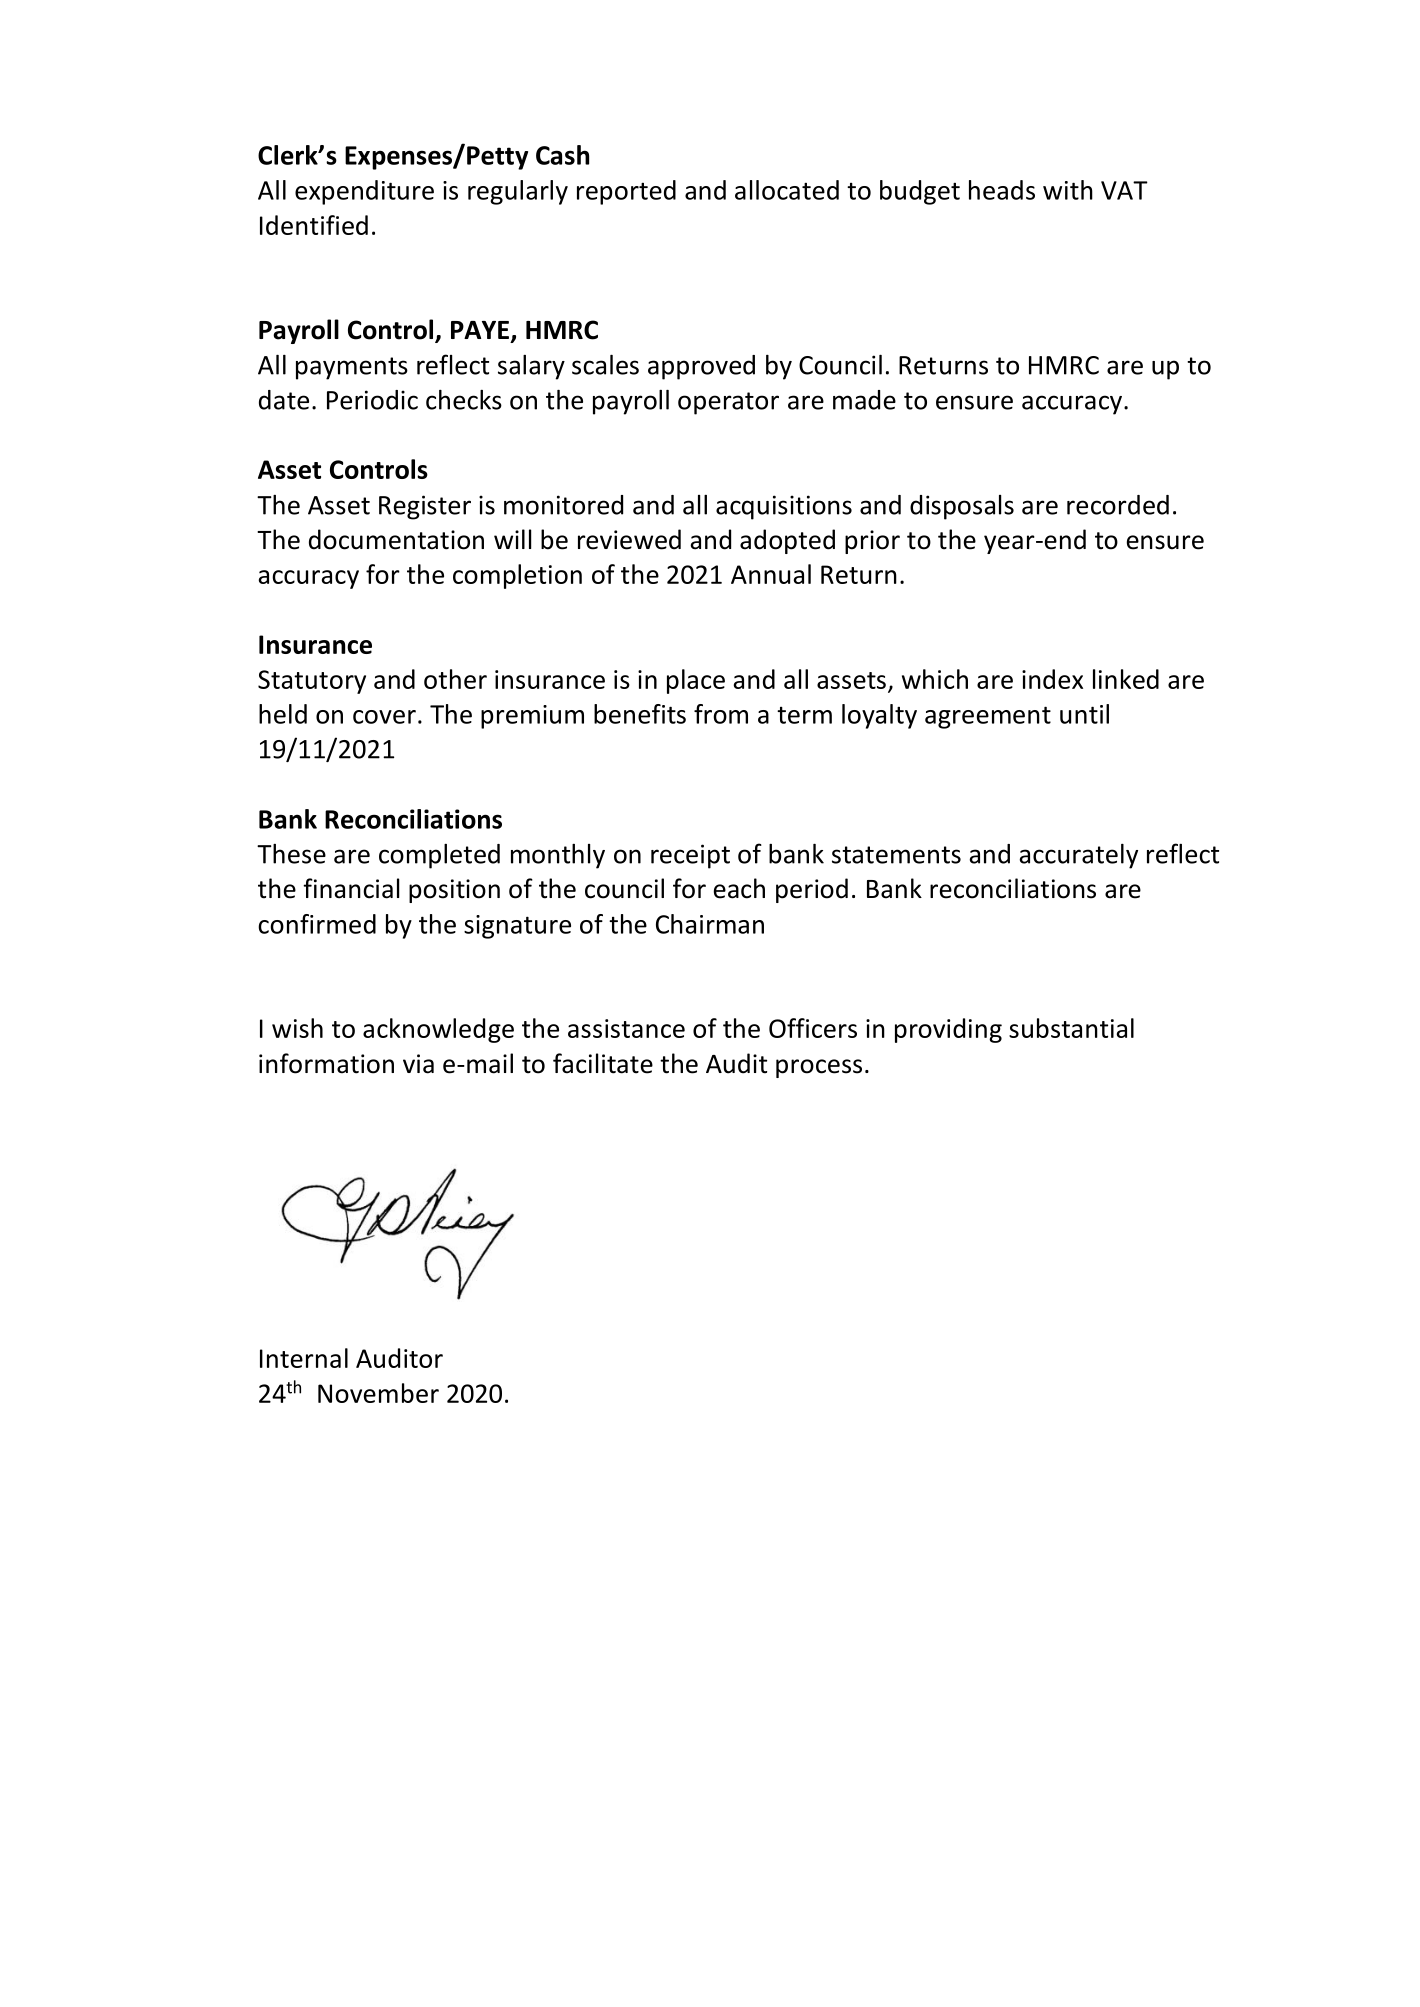  Describe the element at coordinates (304, 1358) in the page. I see `Internal` at that location.
